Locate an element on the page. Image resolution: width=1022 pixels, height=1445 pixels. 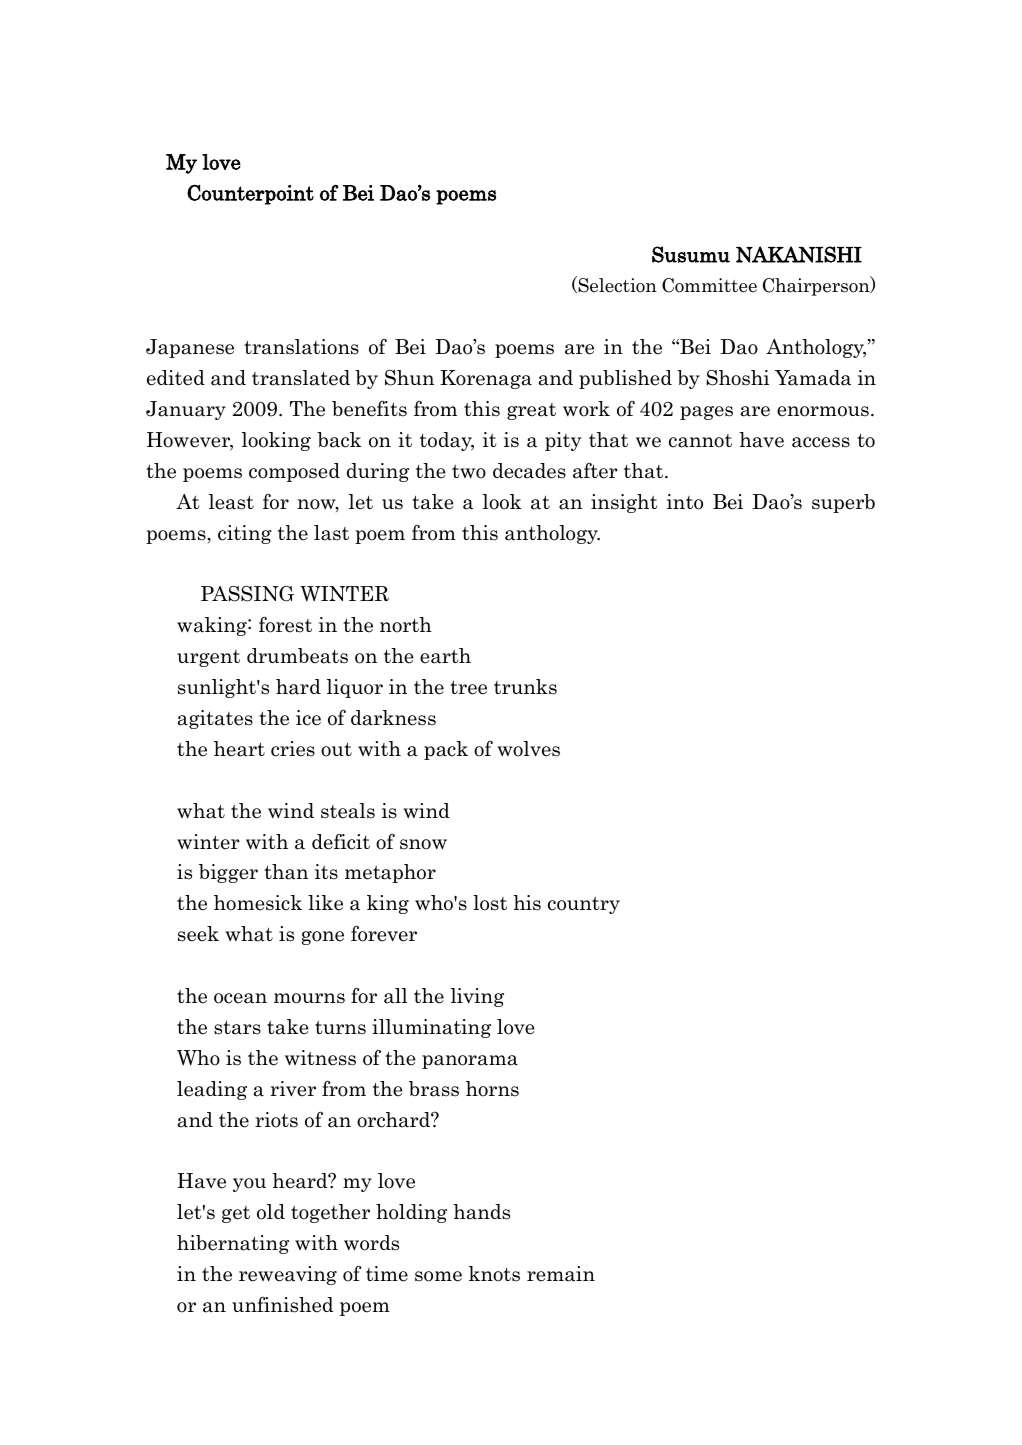
wolves is located at coordinates (528, 749).
